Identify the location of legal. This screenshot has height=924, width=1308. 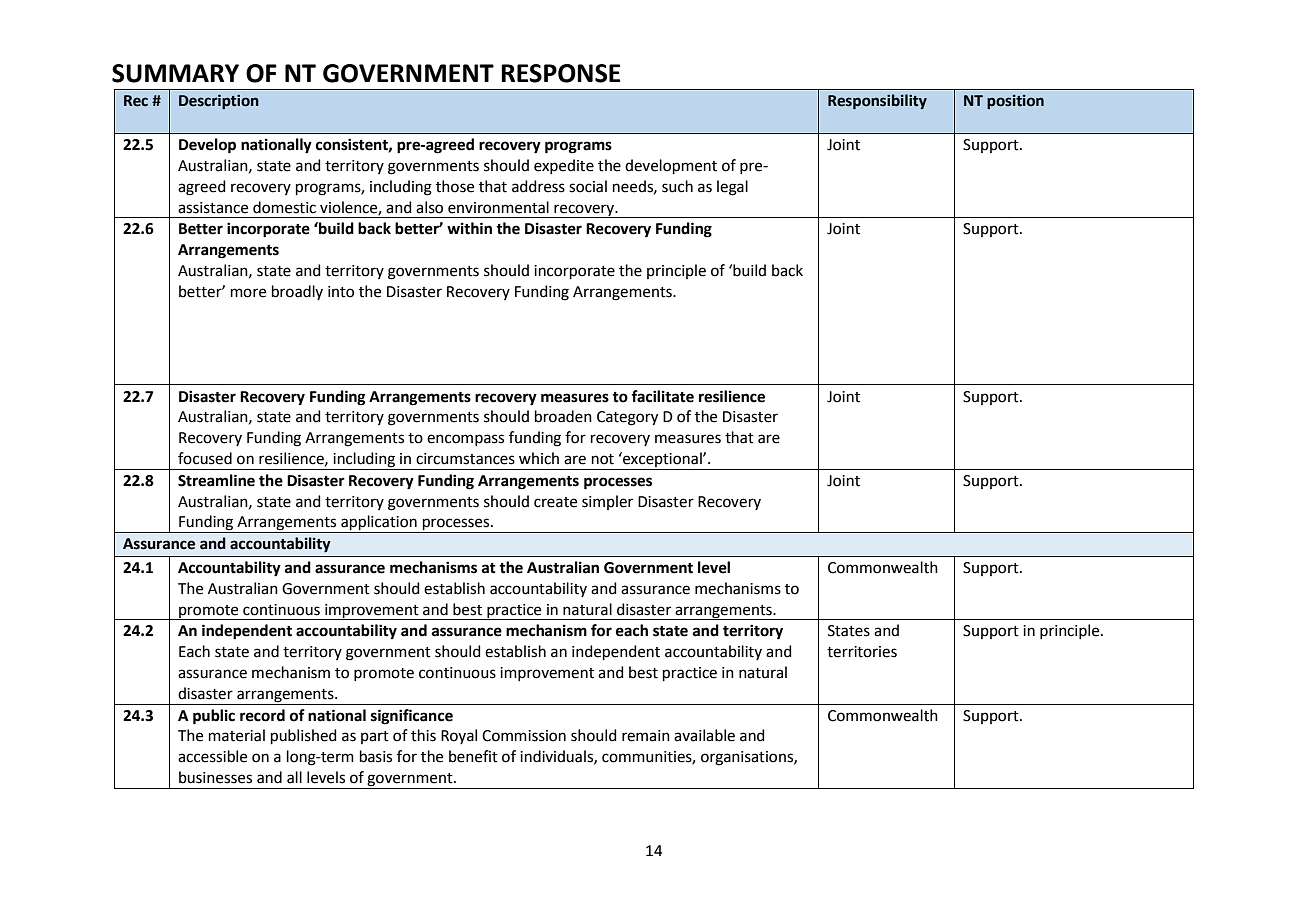
(732, 188).
